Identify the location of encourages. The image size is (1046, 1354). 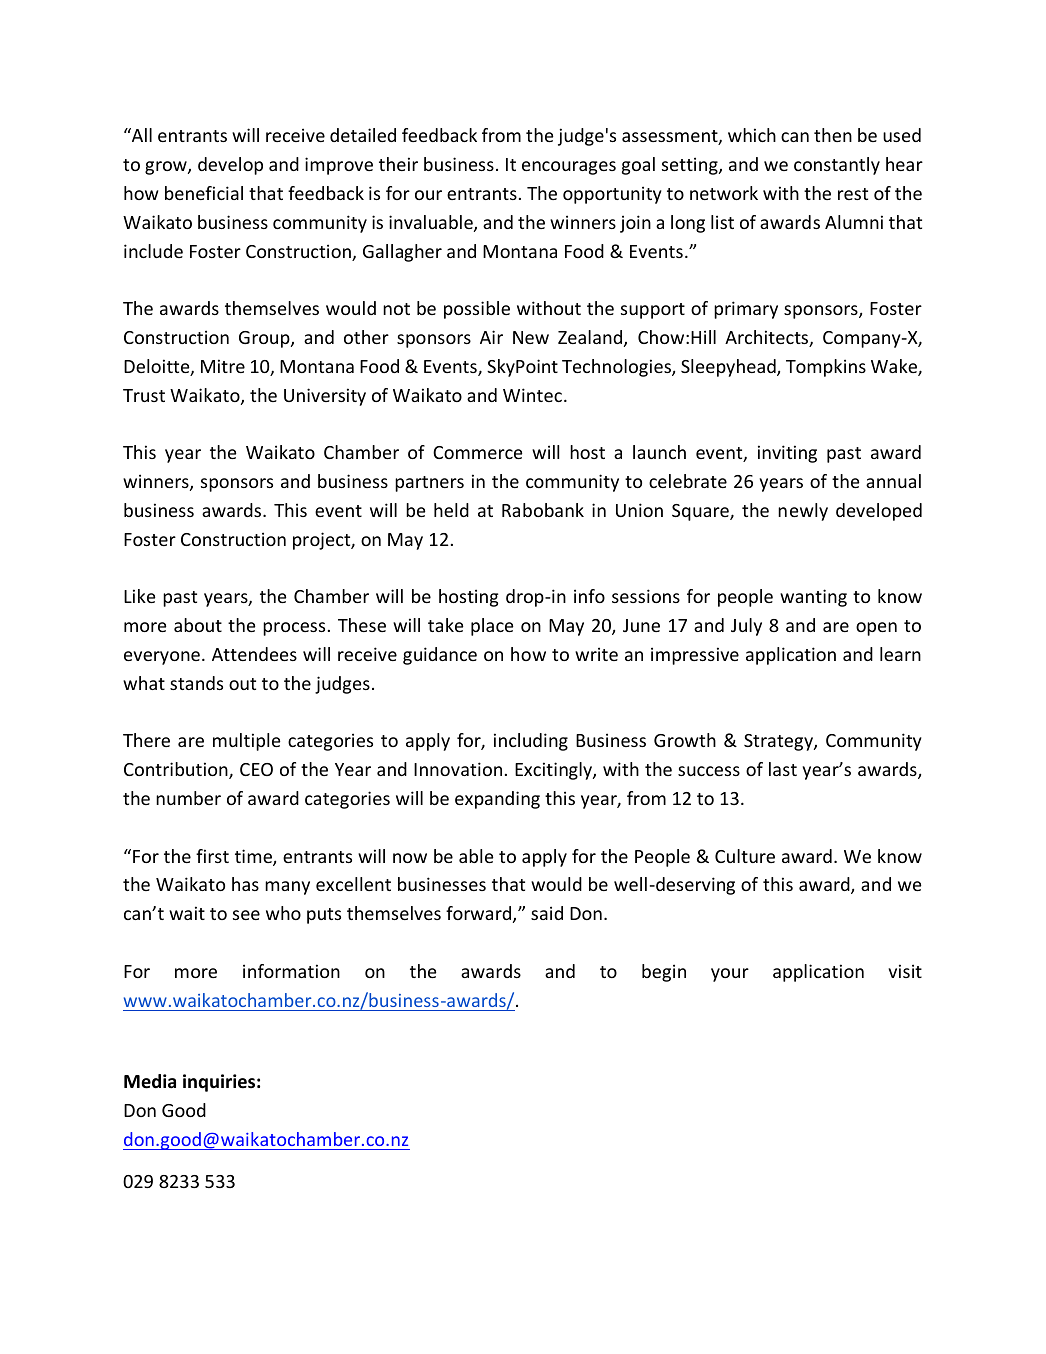
(569, 168).
